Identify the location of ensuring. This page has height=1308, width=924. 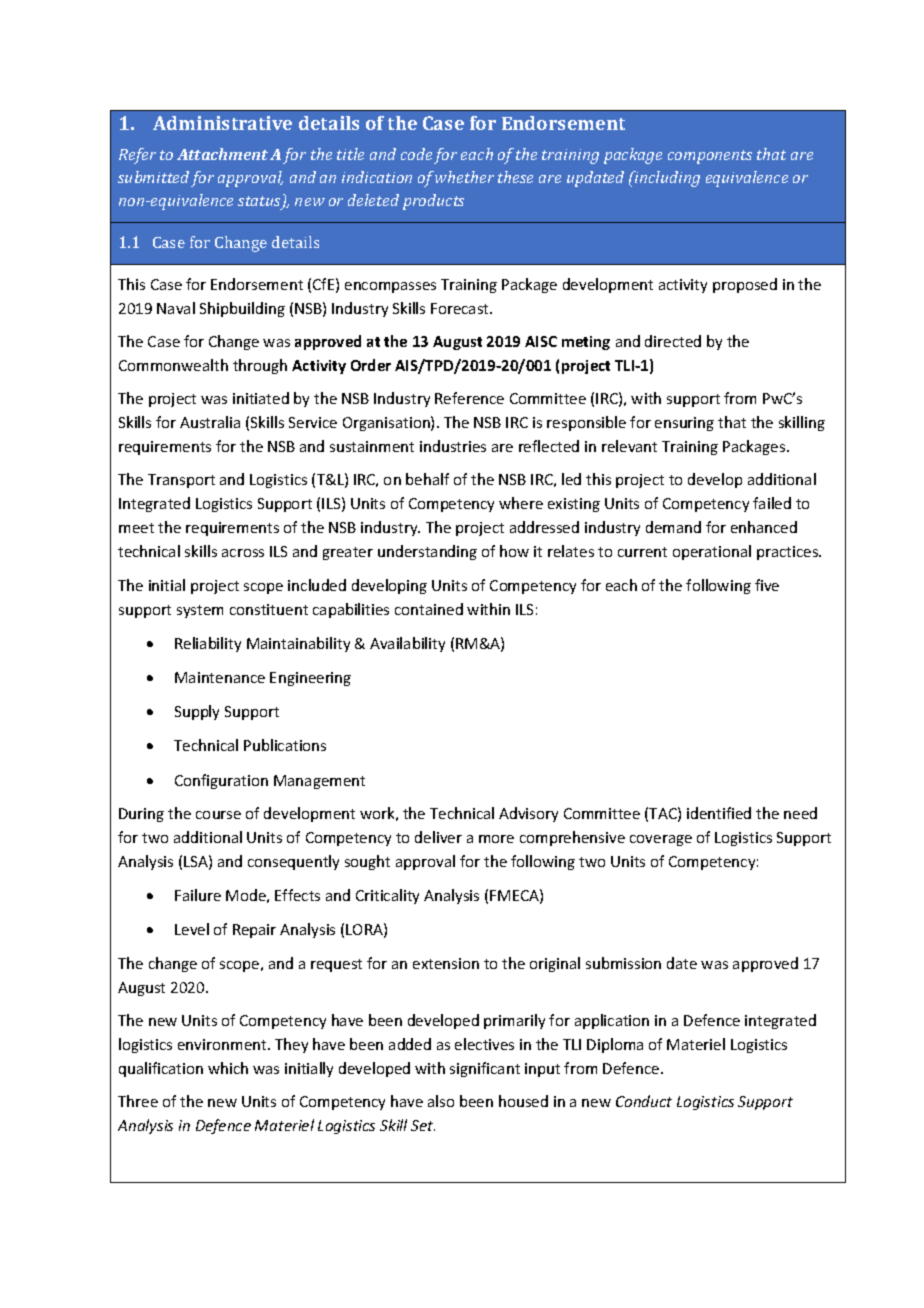
(684, 424).
